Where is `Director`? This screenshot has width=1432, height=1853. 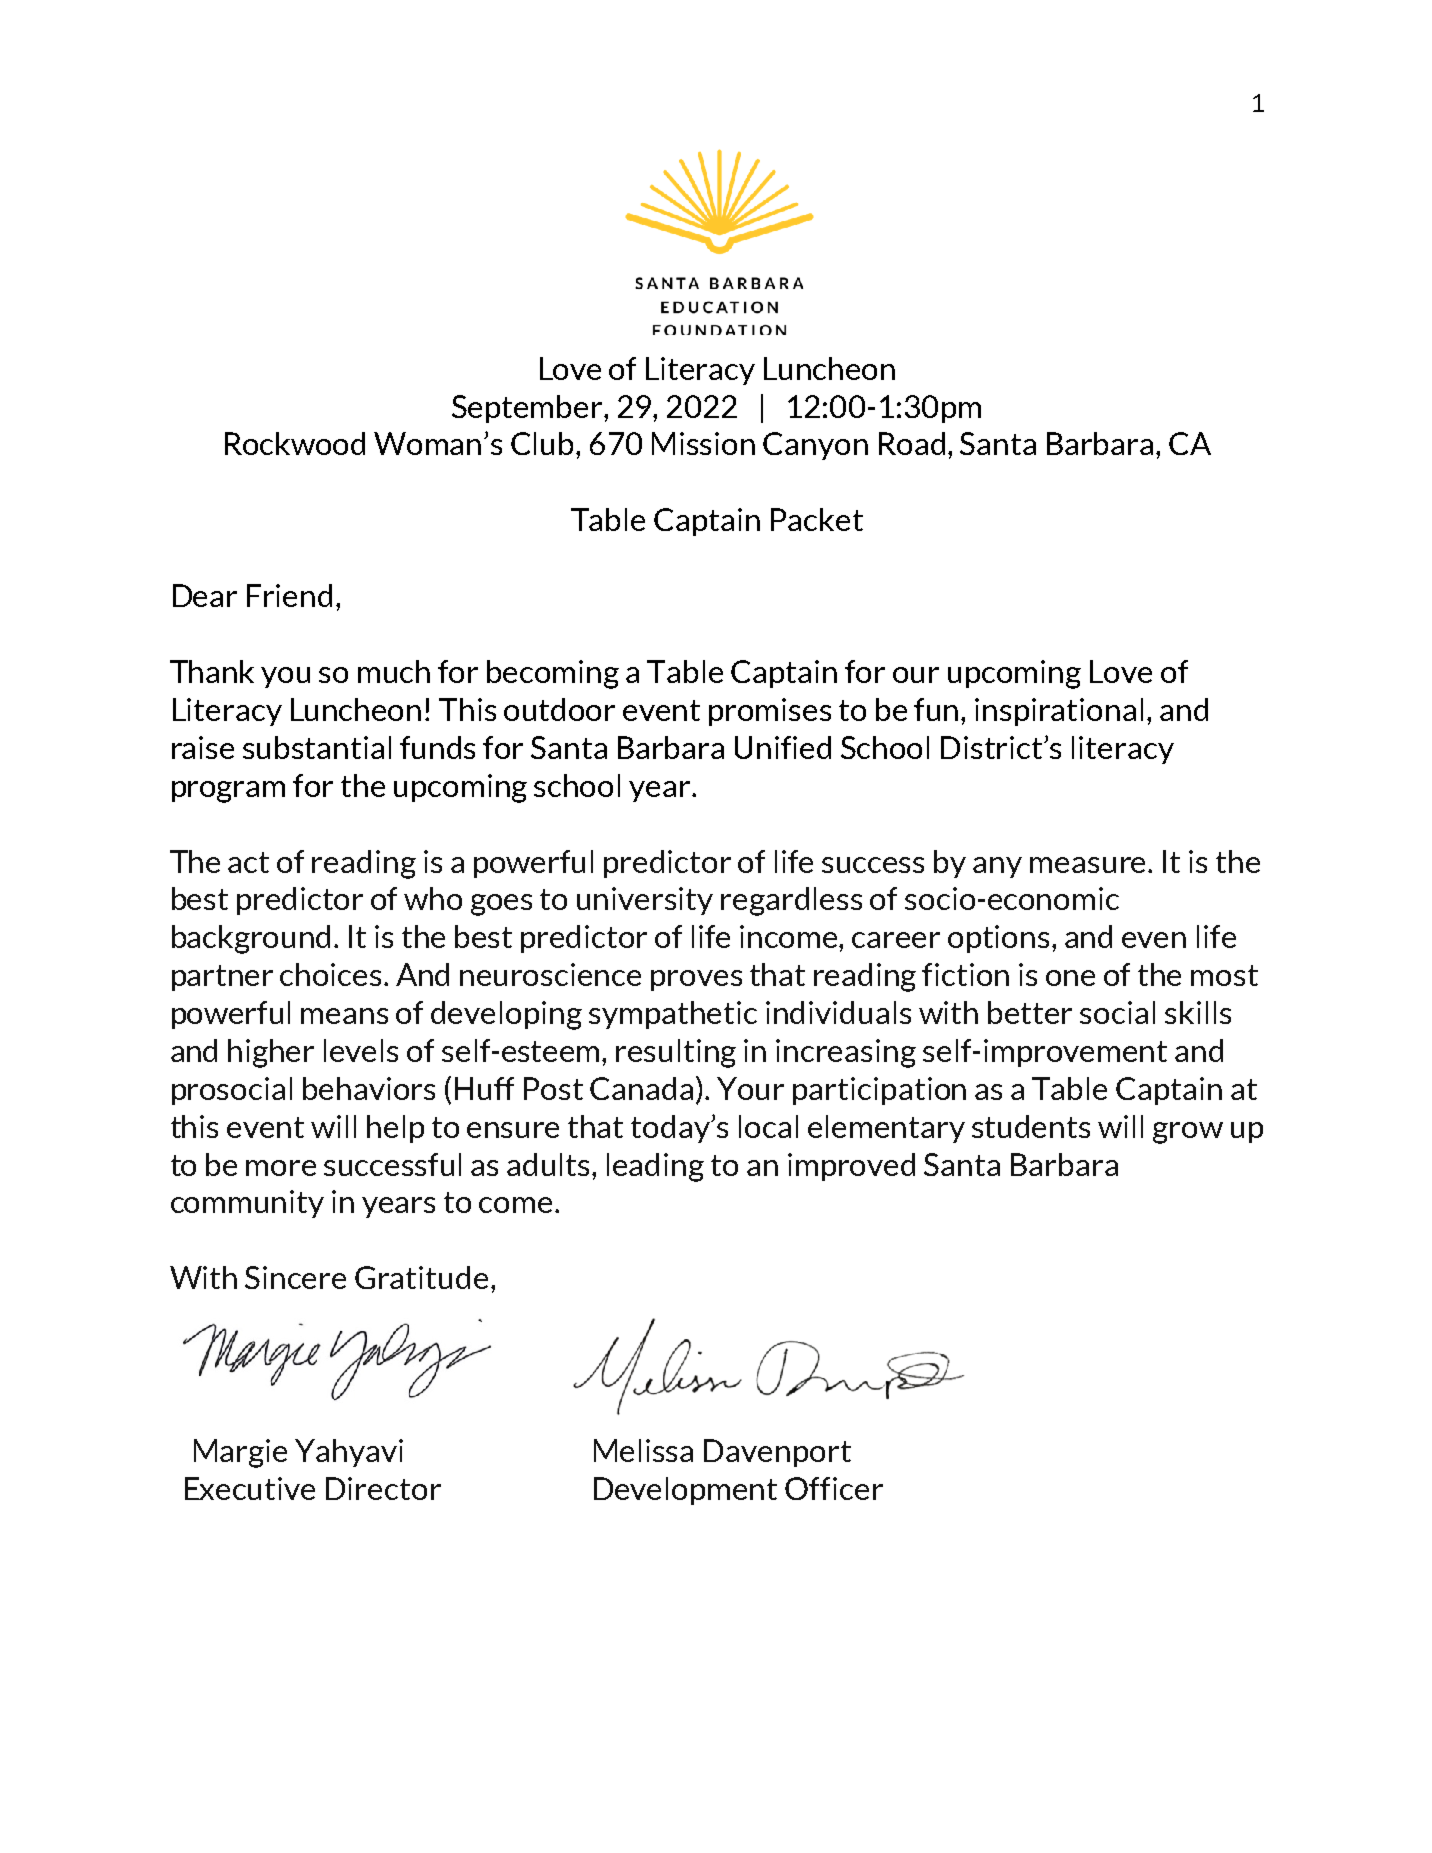 Director is located at coordinates (383, 1488).
